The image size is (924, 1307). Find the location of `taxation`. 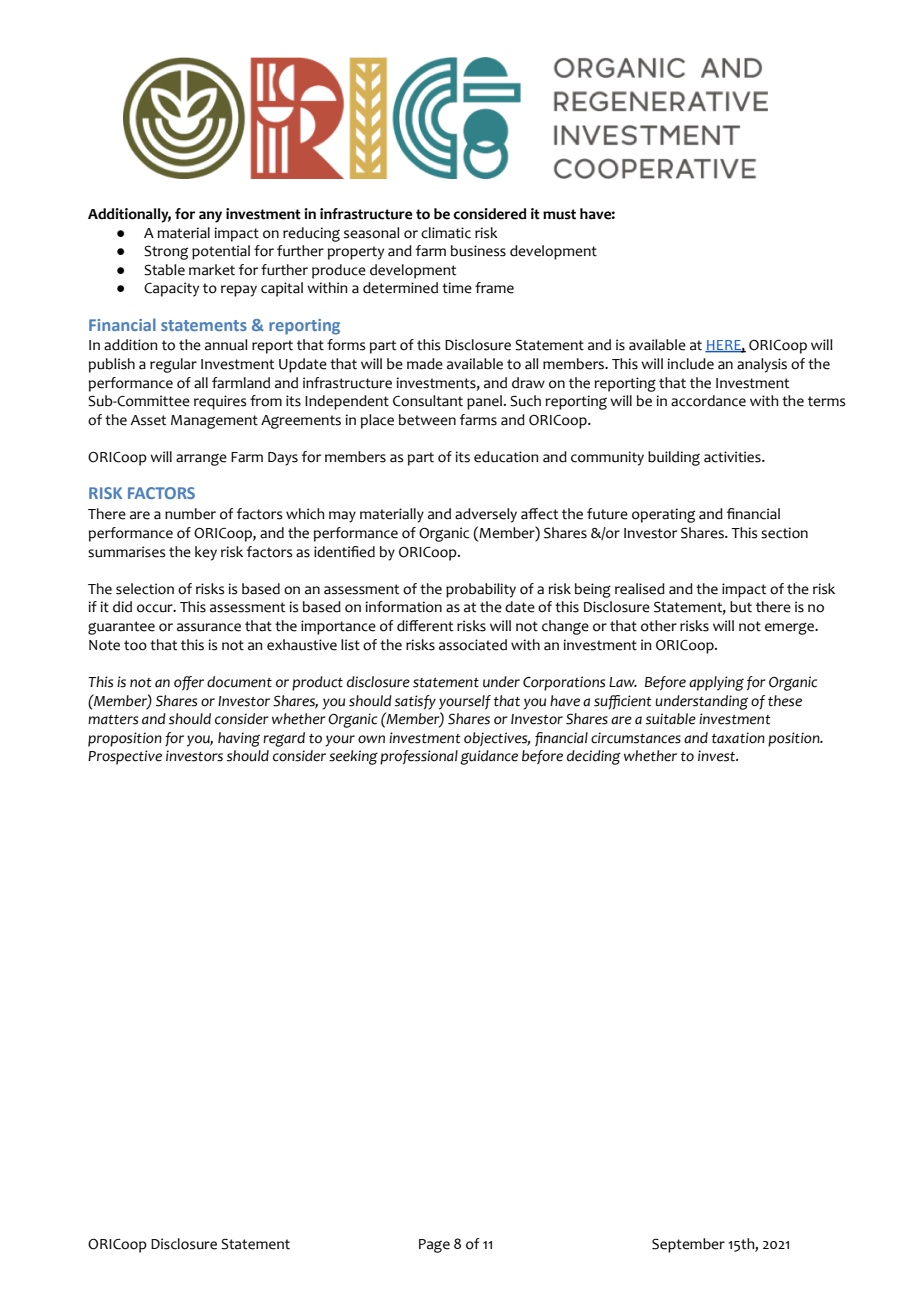

taxation is located at coordinates (738, 738).
